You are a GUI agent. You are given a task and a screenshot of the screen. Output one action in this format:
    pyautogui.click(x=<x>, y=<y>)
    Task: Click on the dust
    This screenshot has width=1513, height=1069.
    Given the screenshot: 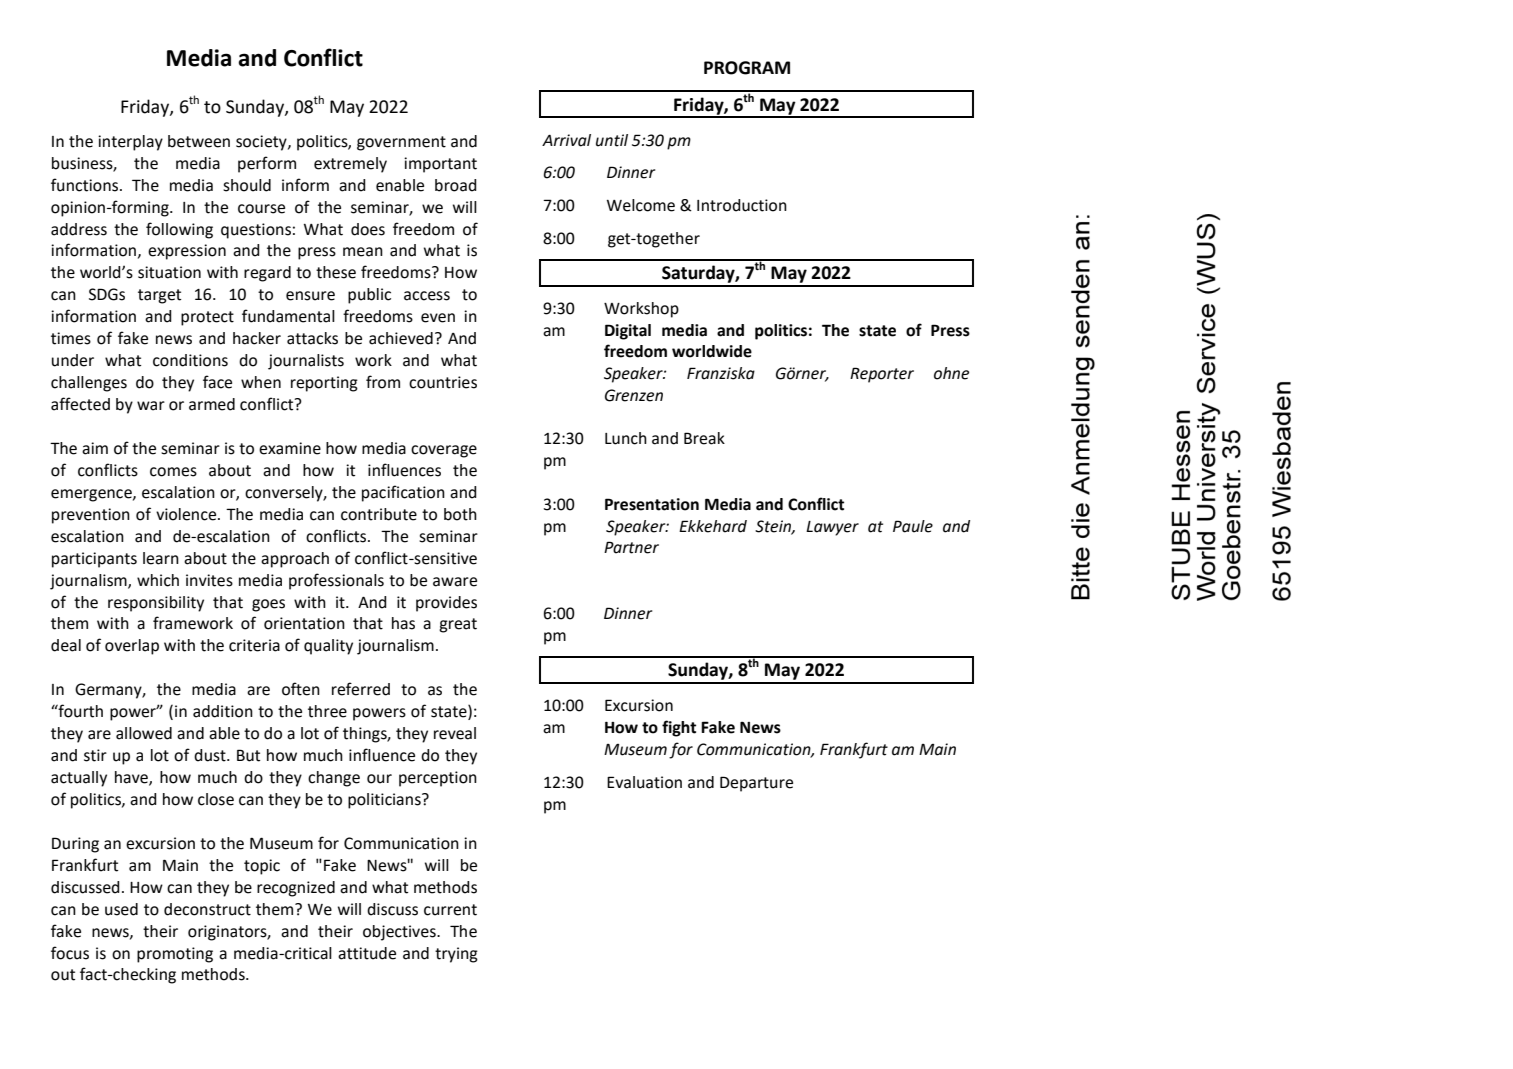 What is the action you would take?
    pyautogui.click(x=211, y=755)
